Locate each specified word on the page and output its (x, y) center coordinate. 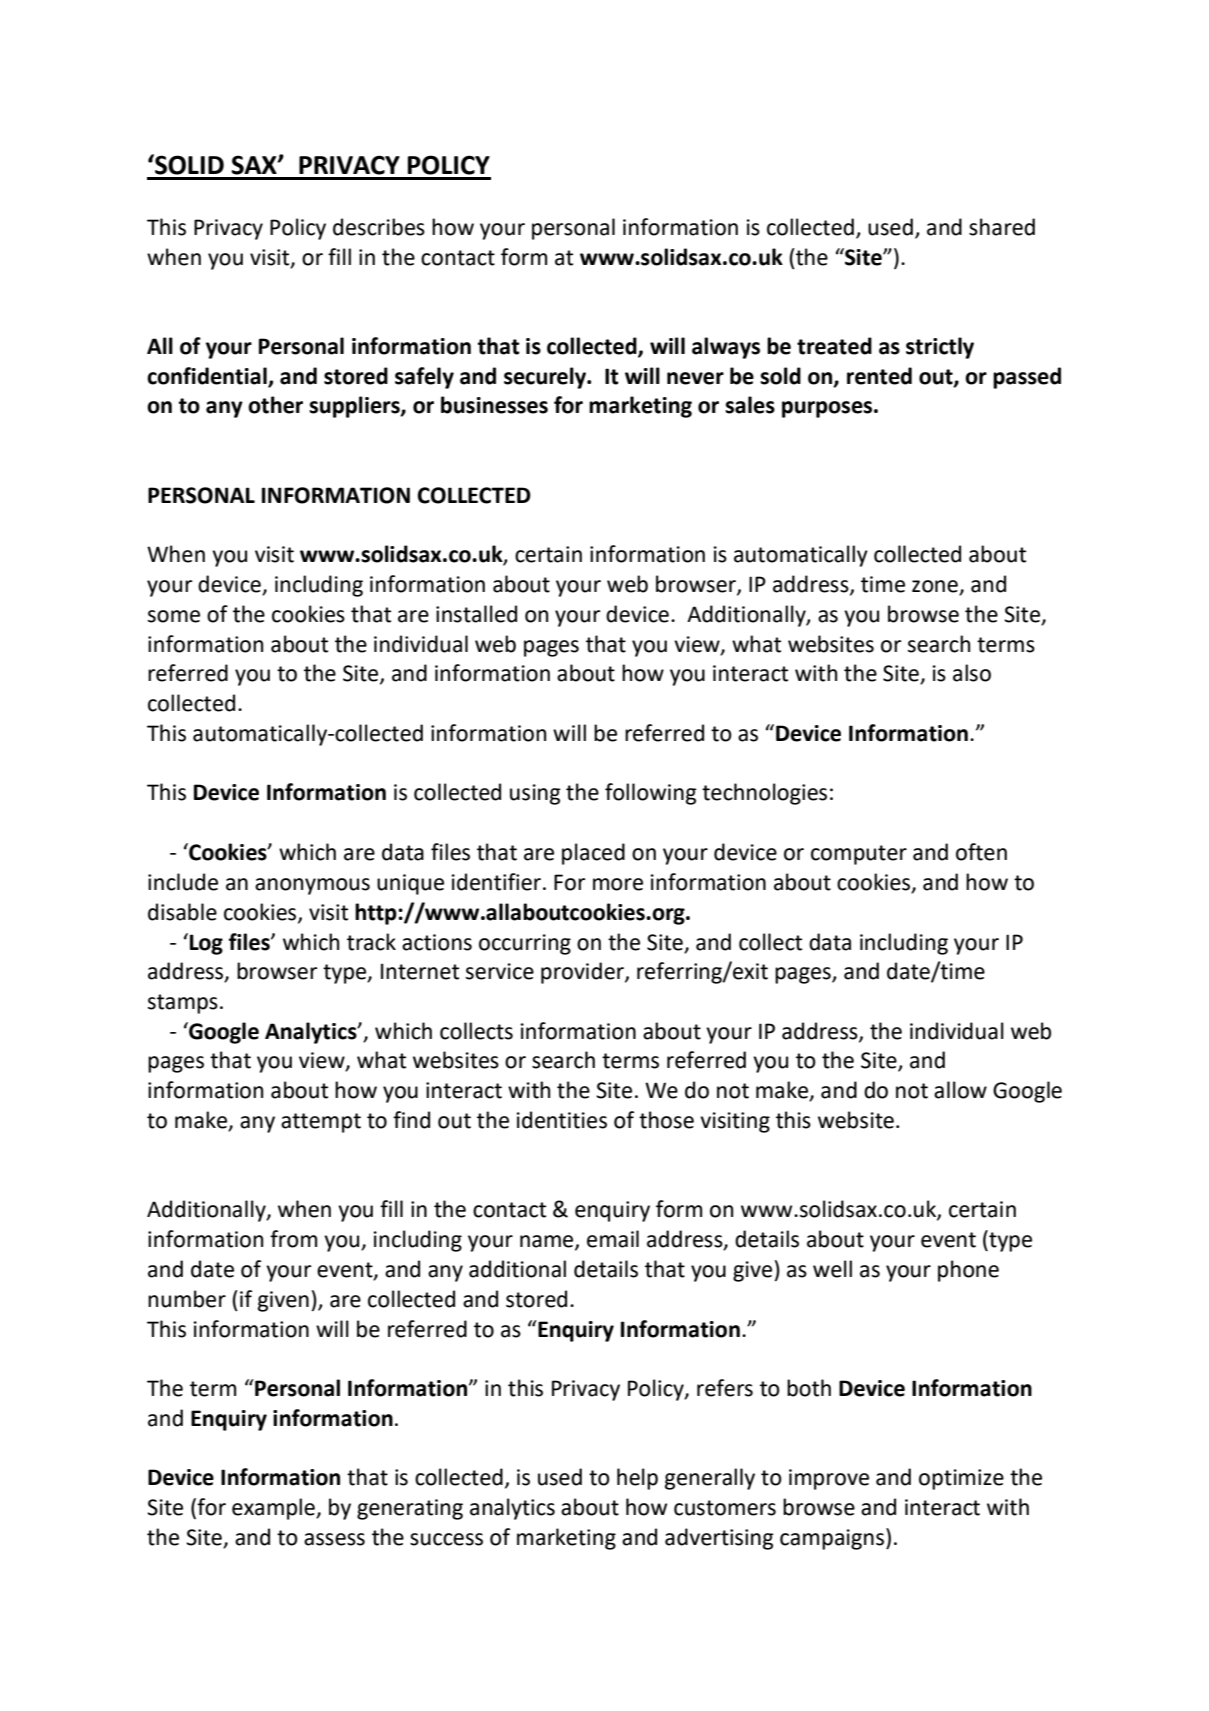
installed (476, 614)
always (726, 348)
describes (379, 227)
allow (960, 1090)
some (174, 616)
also (972, 673)
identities (562, 1120)
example (274, 1509)
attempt (321, 1123)
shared (1002, 227)
